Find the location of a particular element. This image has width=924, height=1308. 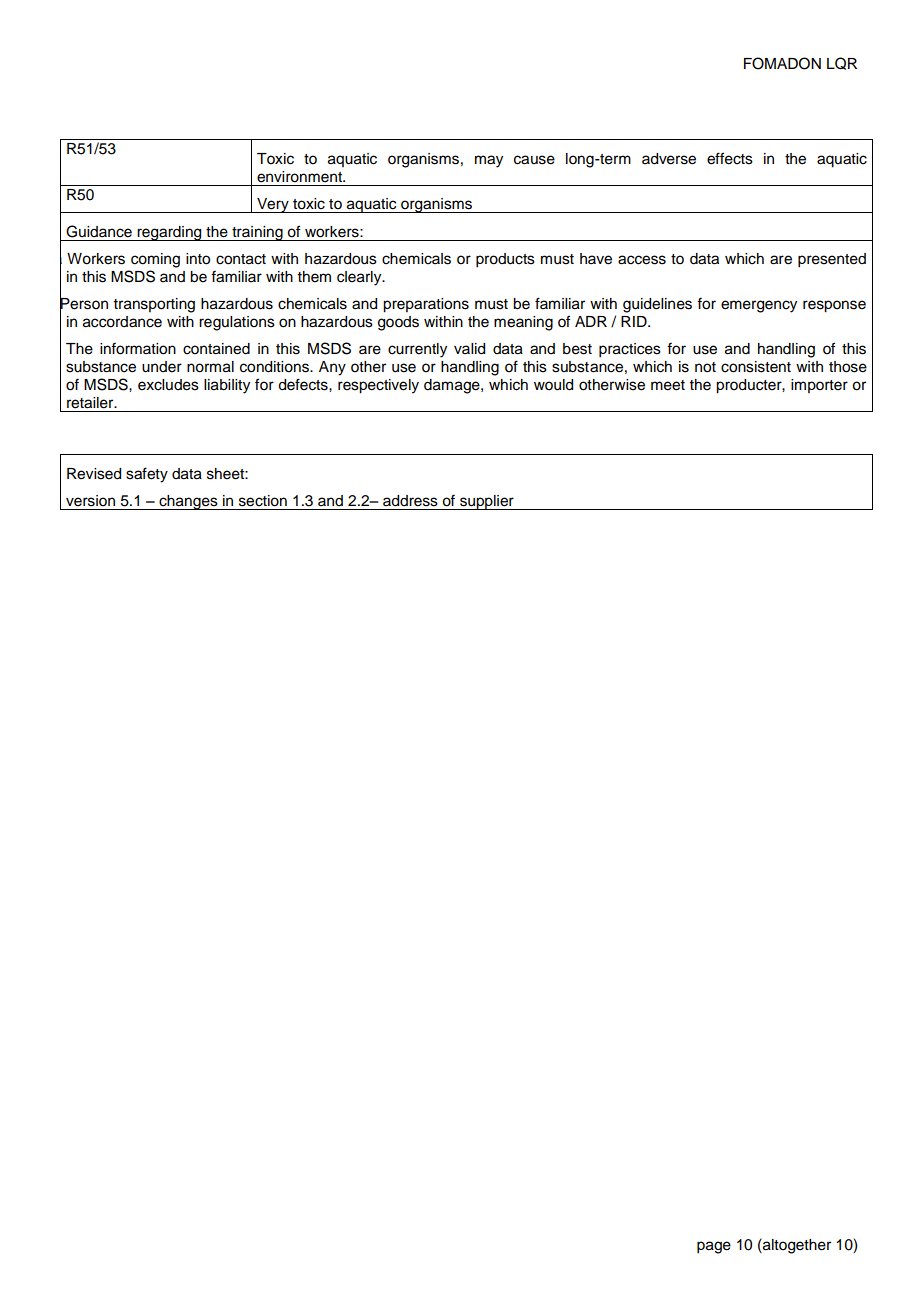

version is located at coordinates (90, 501).
